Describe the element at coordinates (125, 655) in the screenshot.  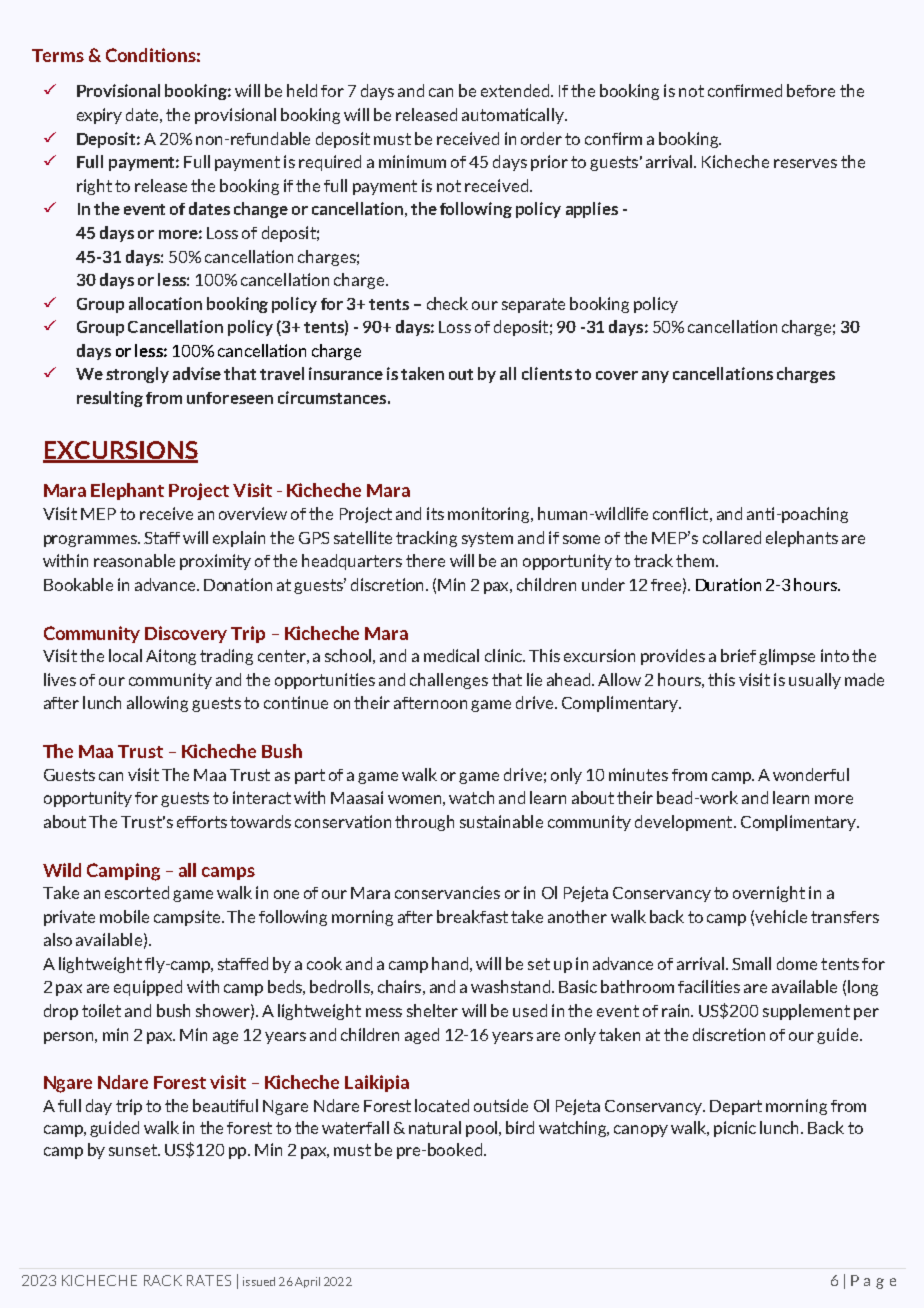
I see `local` at that location.
